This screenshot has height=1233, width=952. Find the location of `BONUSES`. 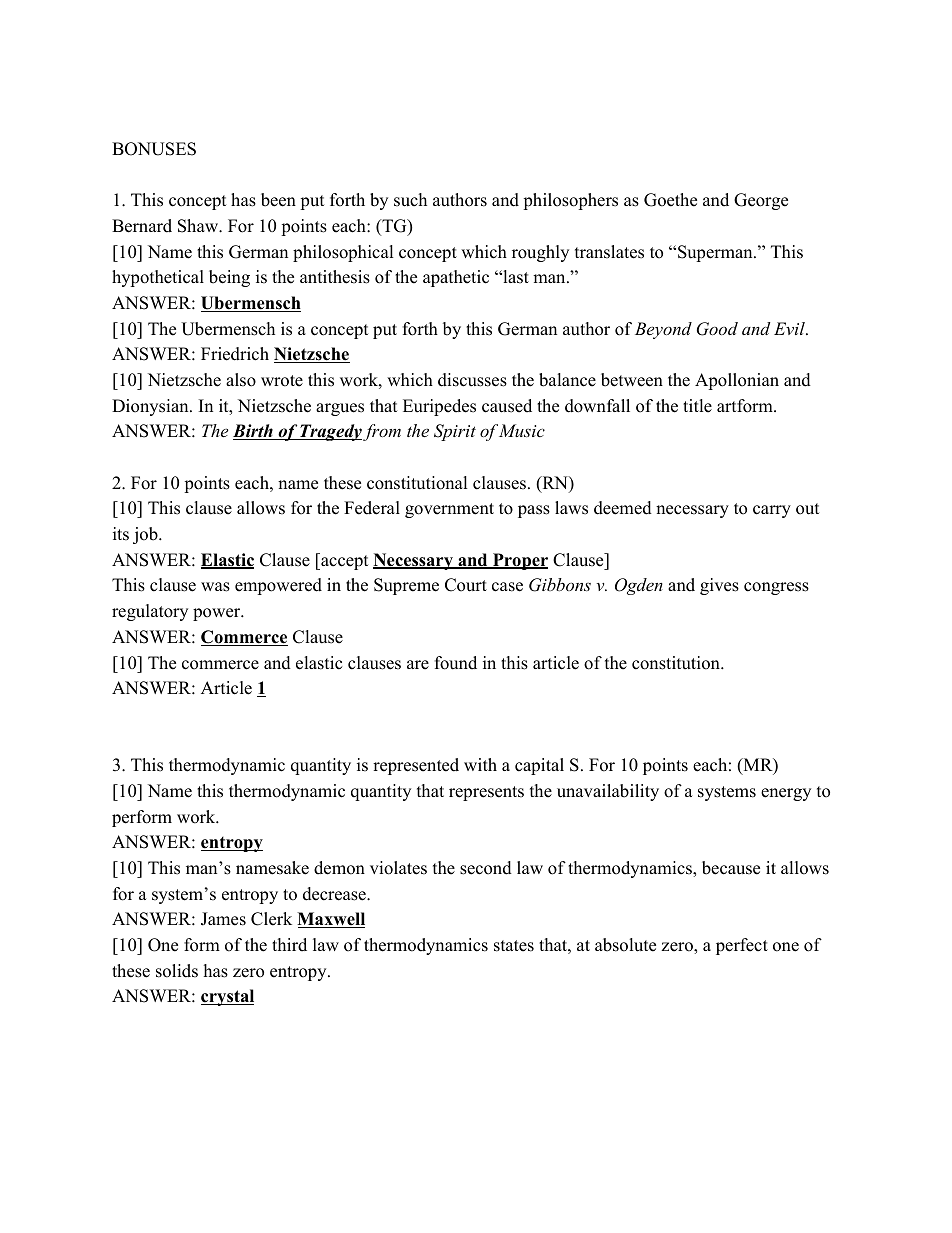

BONUSES is located at coordinates (154, 149).
